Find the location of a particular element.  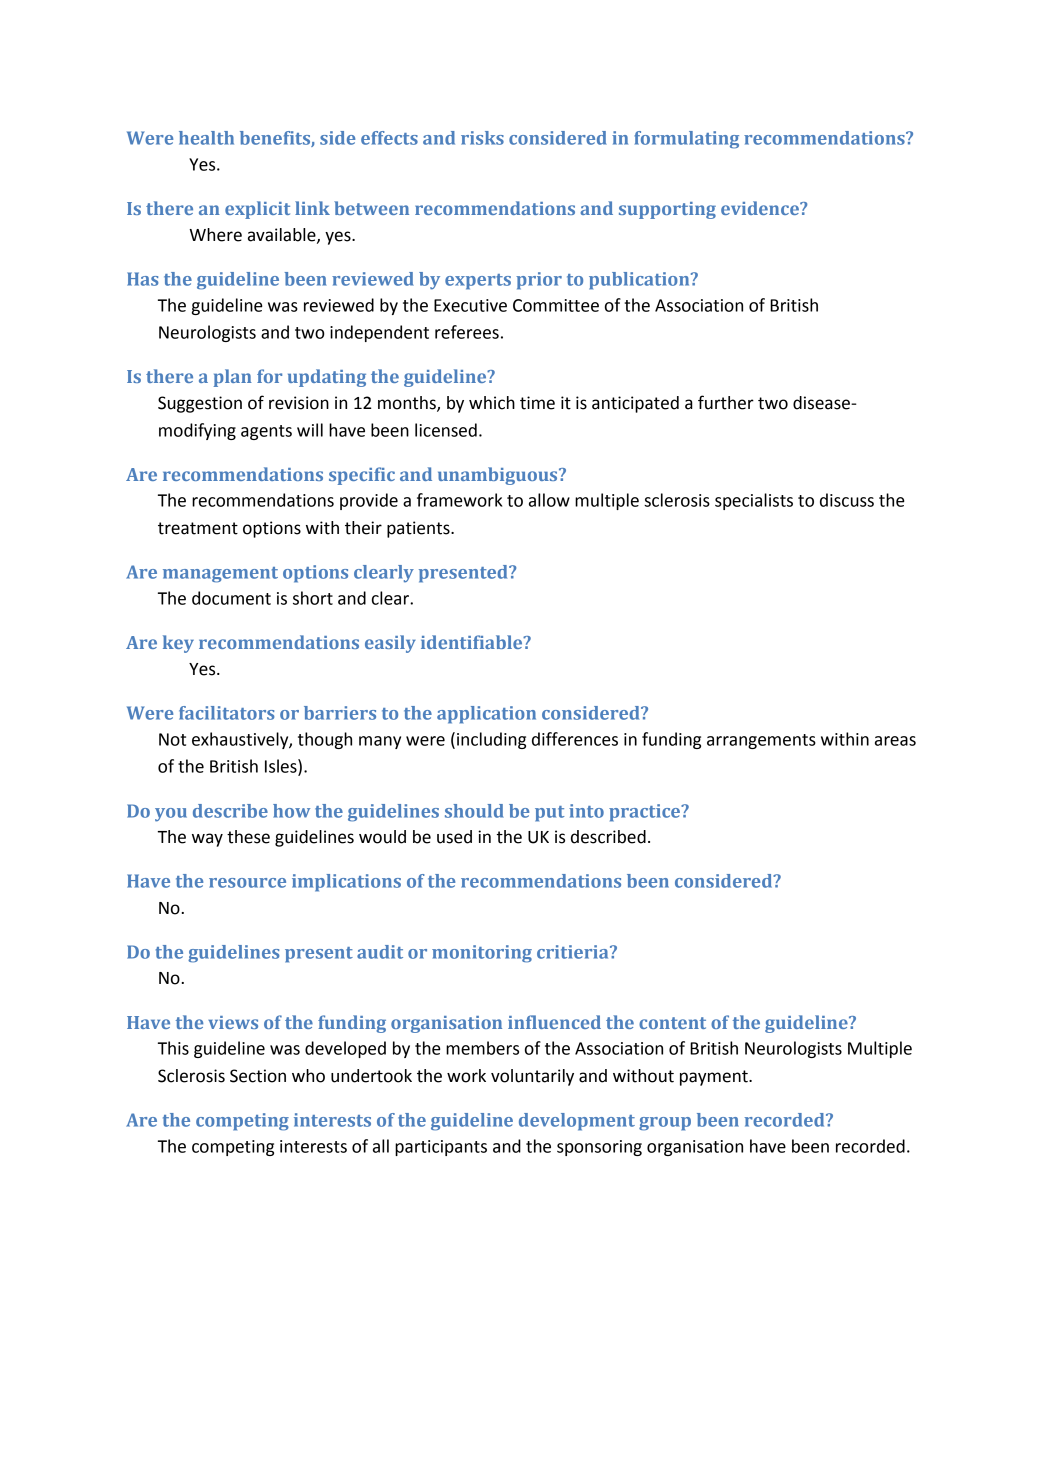

risks is located at coordinates (482, 138).
